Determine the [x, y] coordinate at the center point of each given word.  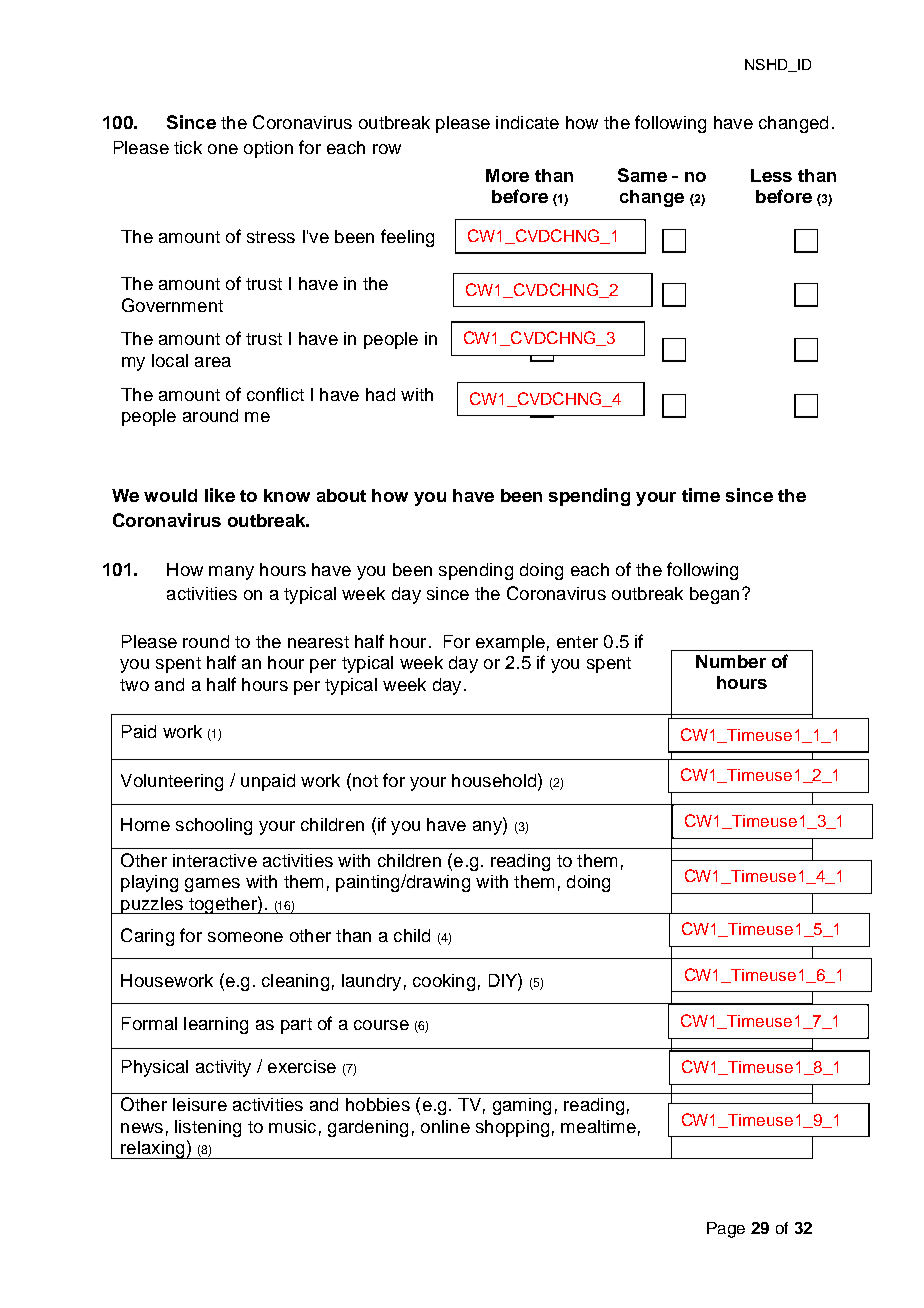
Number [731, 661]
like [220, 495]
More [507, 175]
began [714, 595]
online [445, 1126]
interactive [215, 860]
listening [208, 1128]
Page [726, 1230]
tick [188, 147]
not [365, 781]
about [341, 495]
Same [642, 175]
